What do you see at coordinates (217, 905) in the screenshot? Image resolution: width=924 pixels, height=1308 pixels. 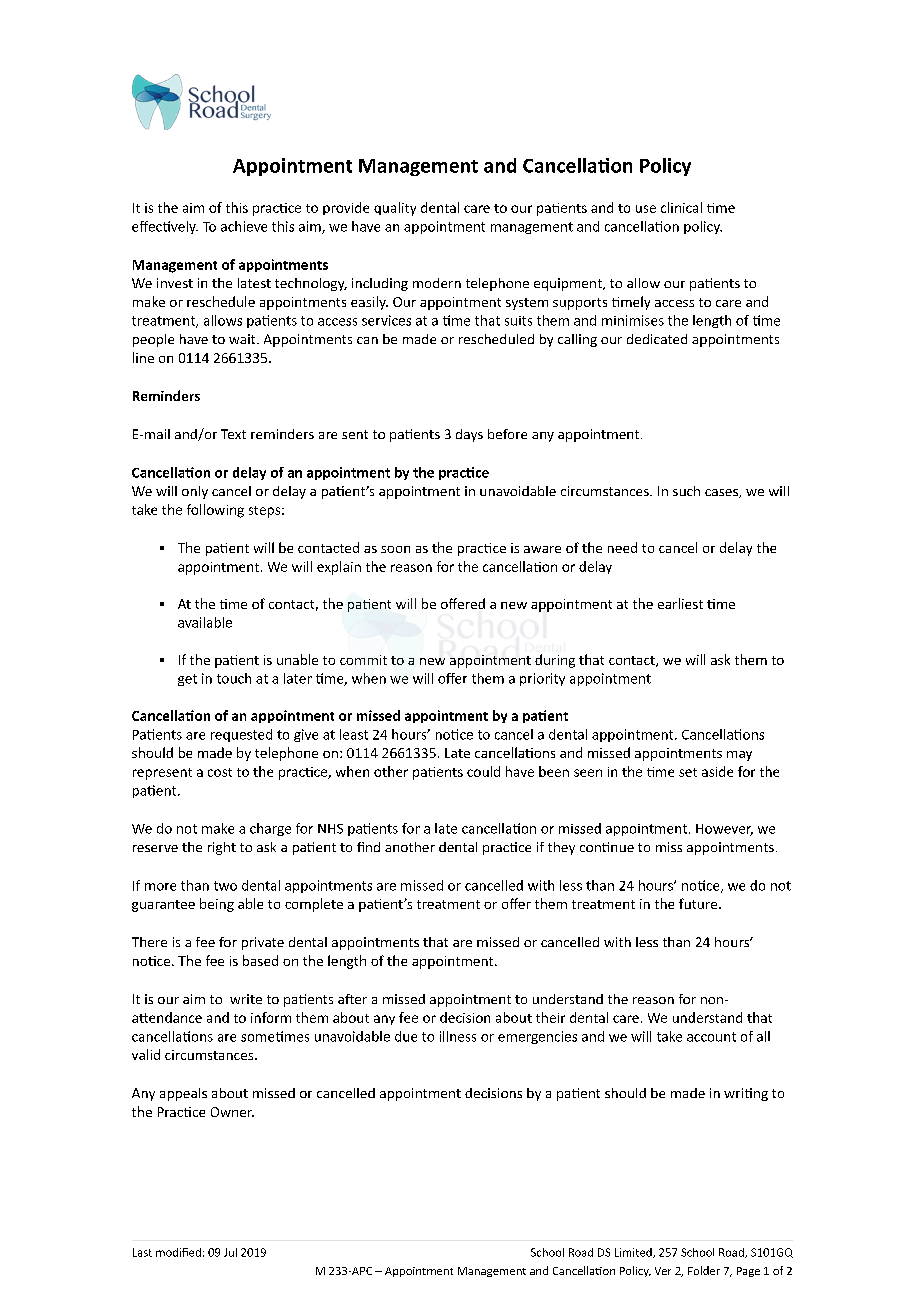 I see `being` at bounding box center [217, 905].
